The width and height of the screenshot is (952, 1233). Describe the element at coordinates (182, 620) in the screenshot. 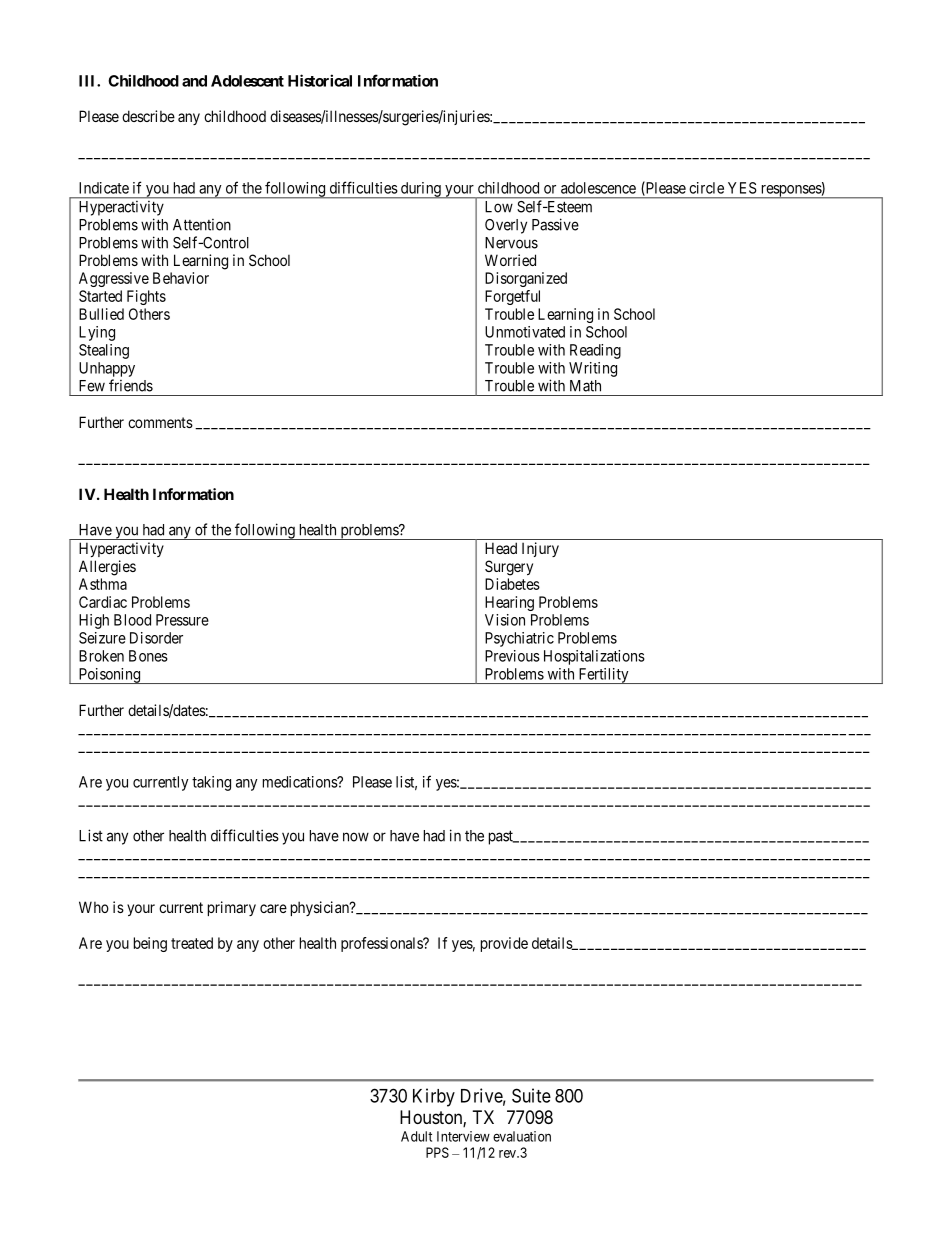

I see `Pressure` at that location.
